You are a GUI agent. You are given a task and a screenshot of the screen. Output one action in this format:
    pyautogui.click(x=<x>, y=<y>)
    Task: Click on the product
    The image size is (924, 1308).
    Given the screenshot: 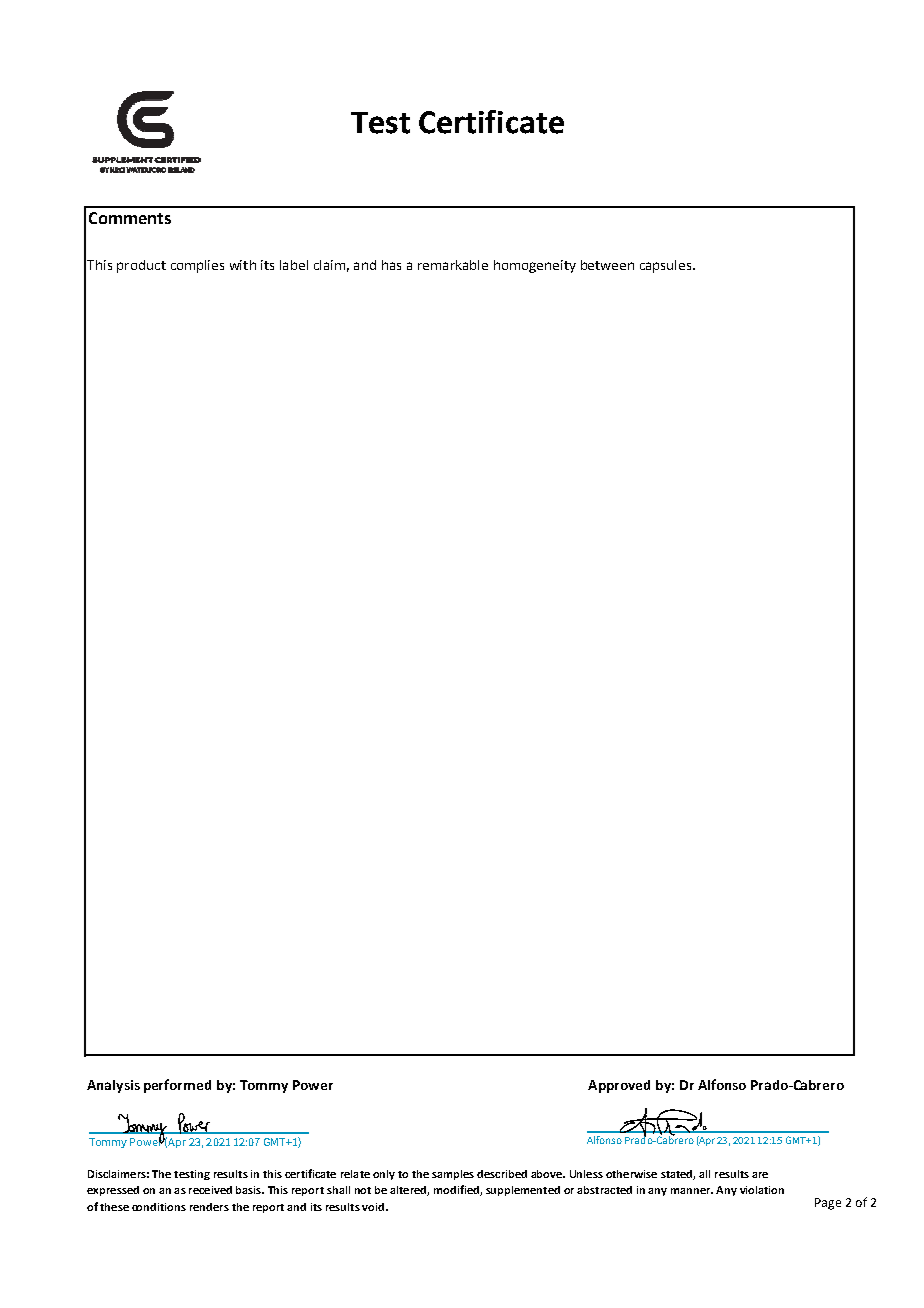 What is the action you would take?
    pyautogui.click(x=141, y=266)
